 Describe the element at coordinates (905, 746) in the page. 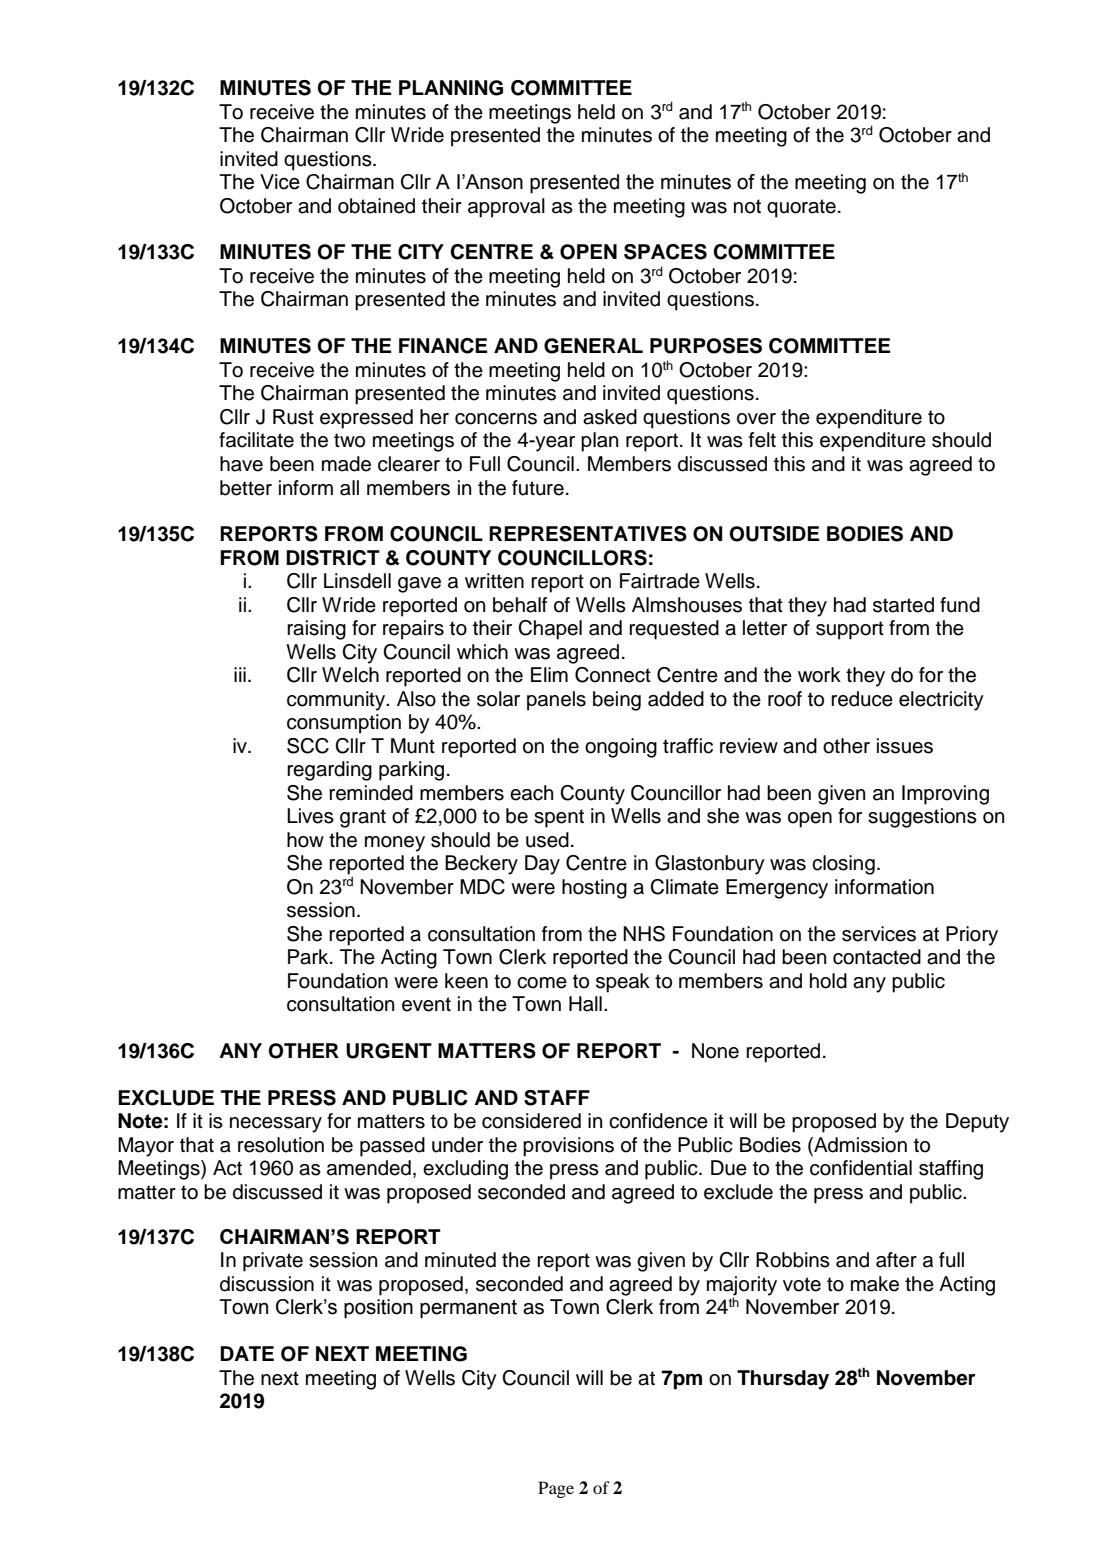

I see `issues` at that location.
